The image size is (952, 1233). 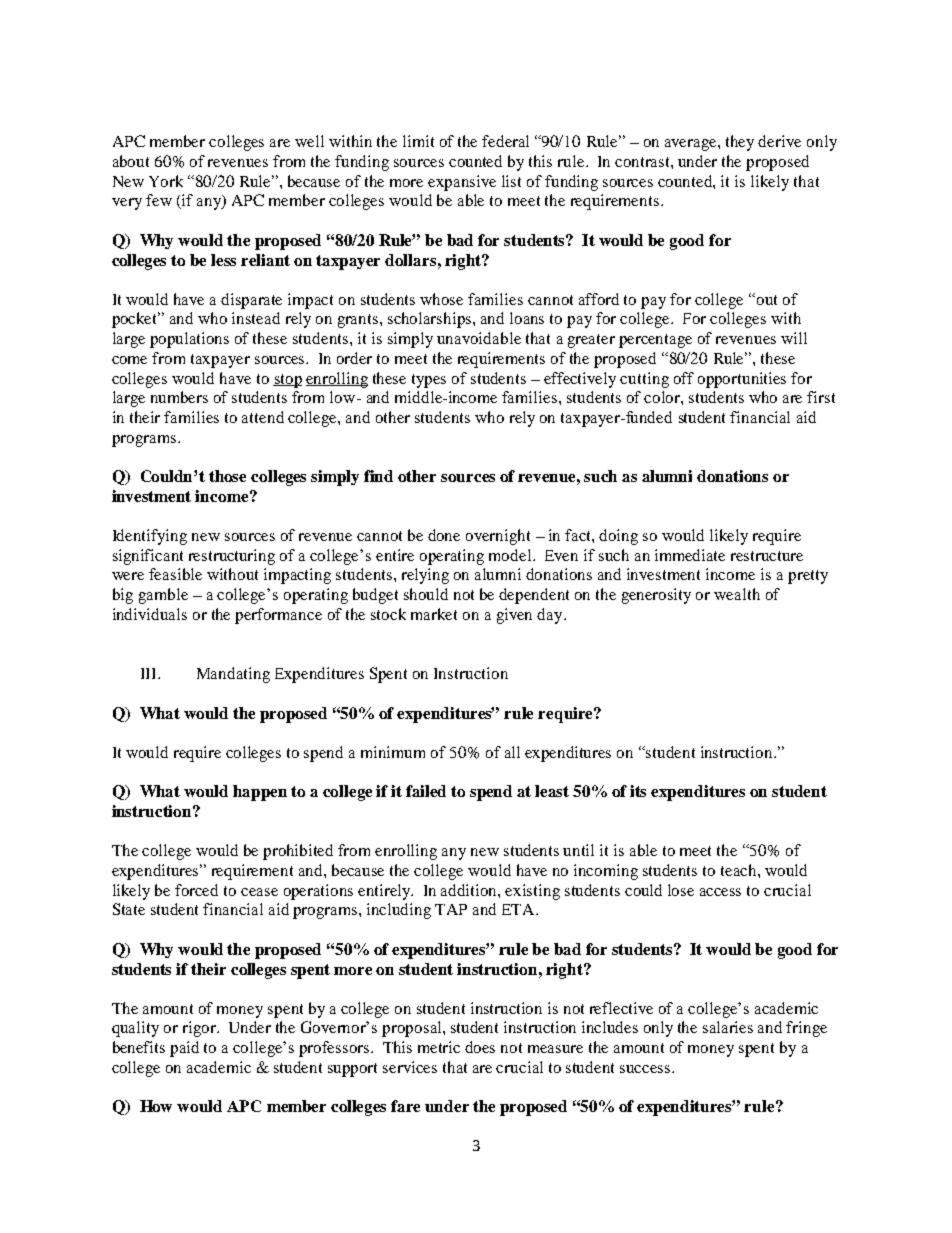 What do you see at coordinates (196, 890) in the screenshot?
I see `forced` at bounding box center [196, 890].
